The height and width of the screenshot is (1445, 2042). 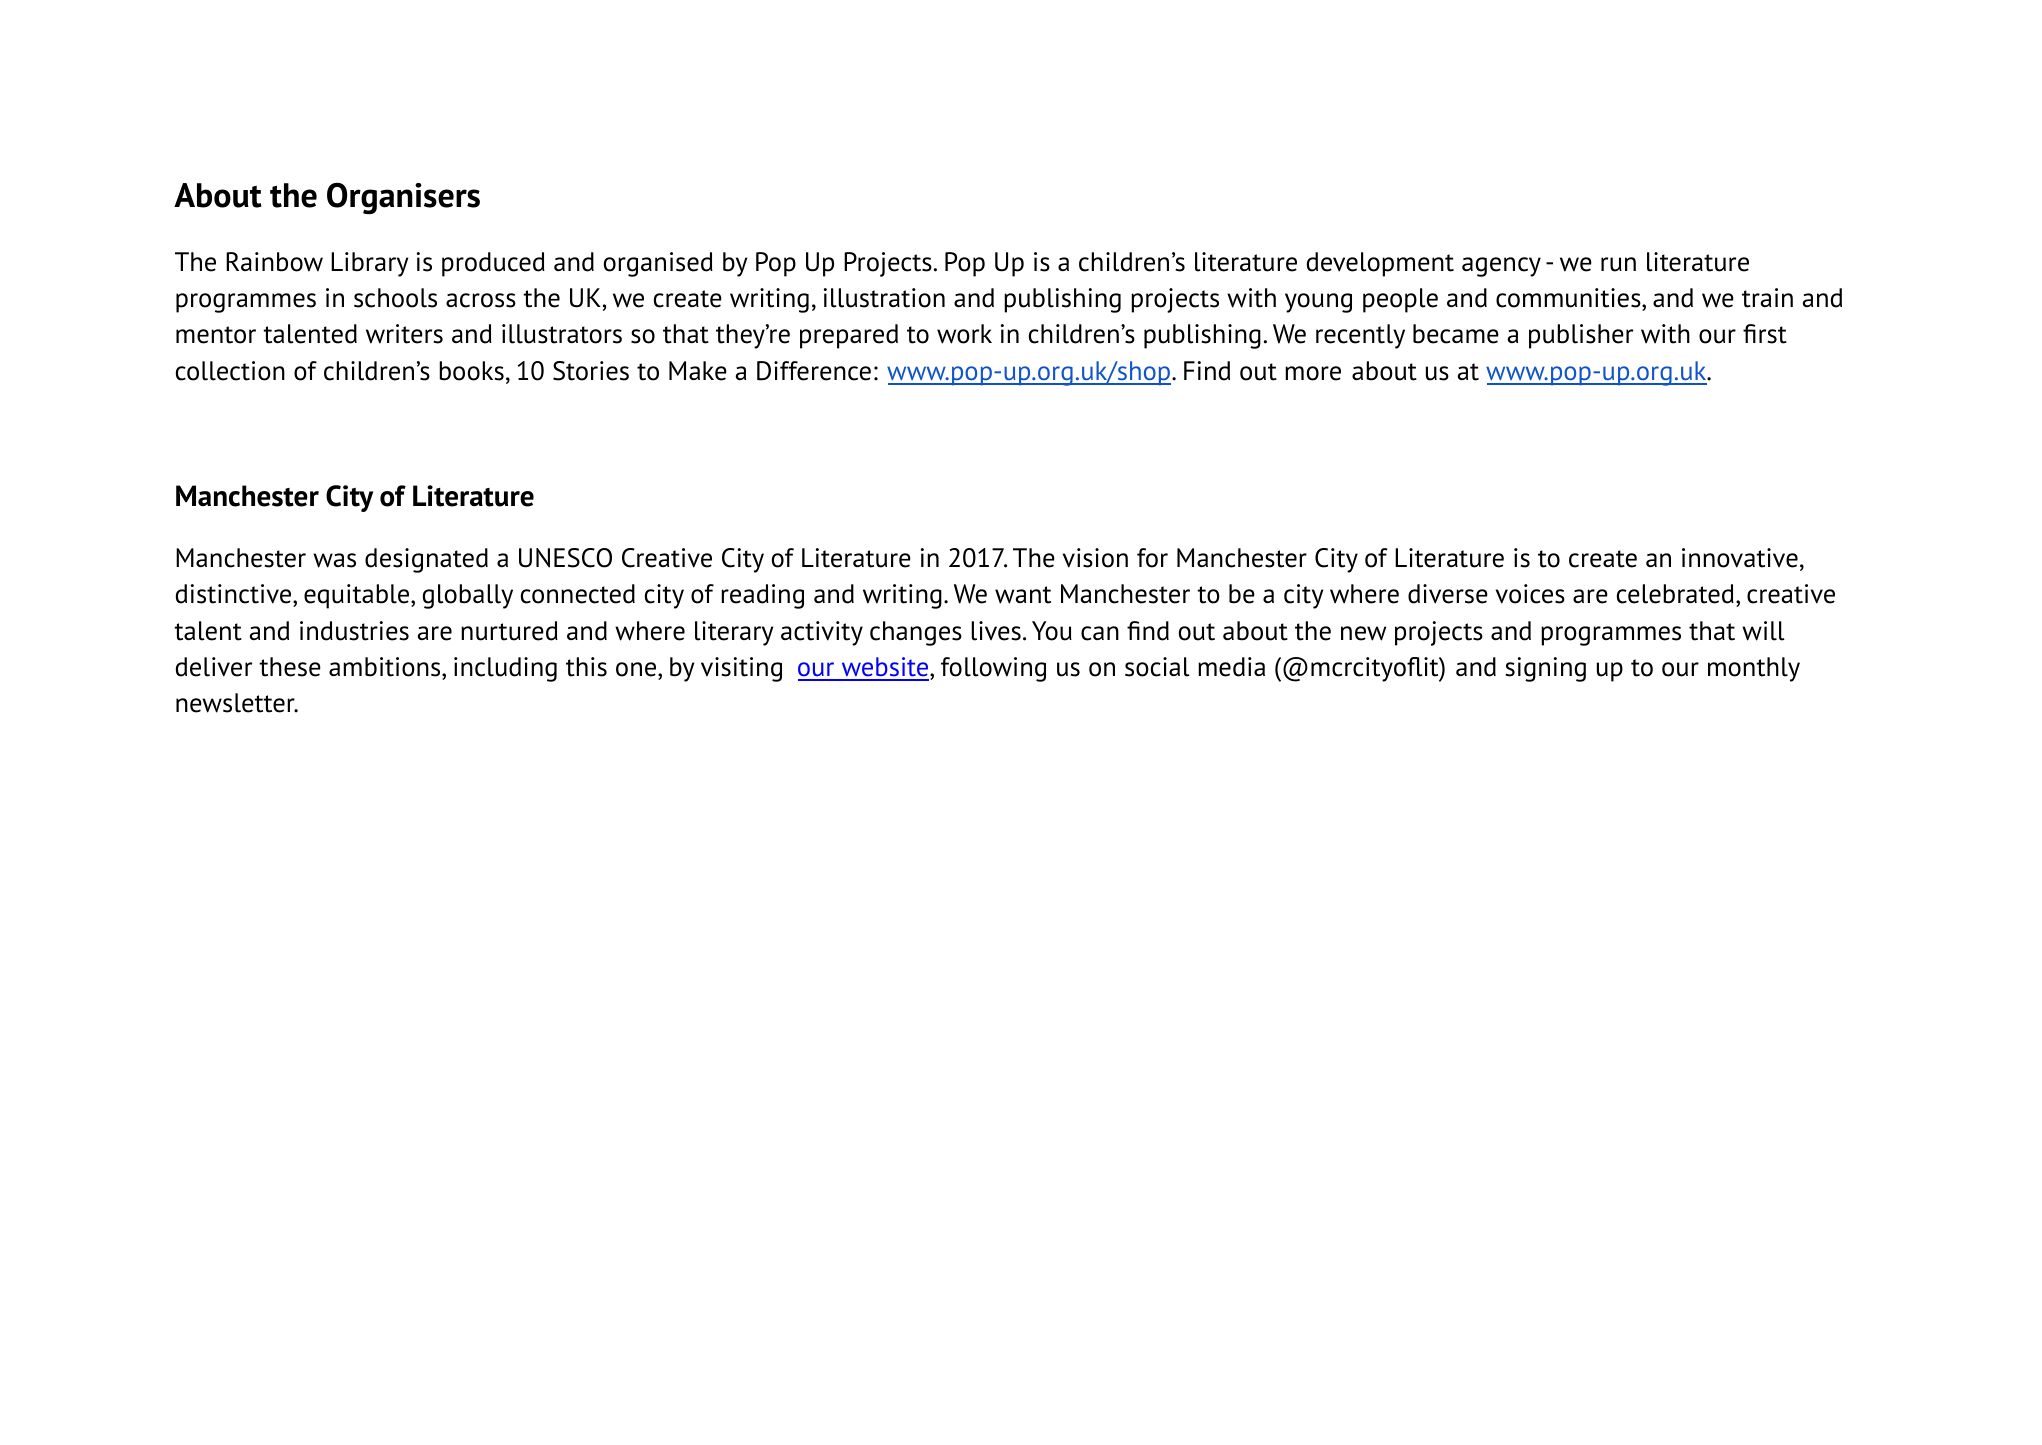 I want to click on signing, so click(x=1546, y=669).
